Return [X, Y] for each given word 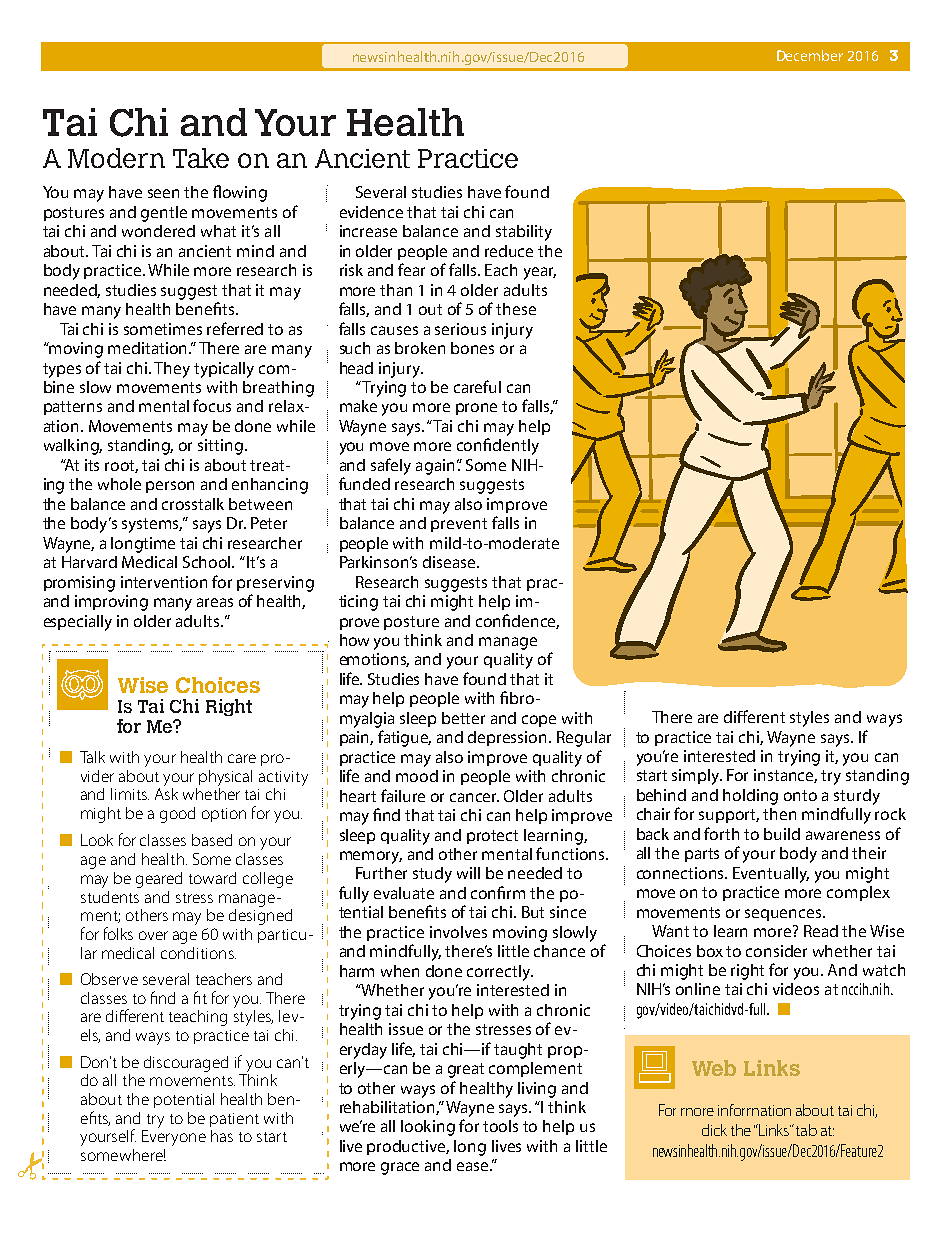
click [714, 1130]
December [810, 55]
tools [500, 1126]
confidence [517, 621]
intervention [164, 582]
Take [201, 158]
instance [785, 776]
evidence [371, 212]
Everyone [174, 1138]
